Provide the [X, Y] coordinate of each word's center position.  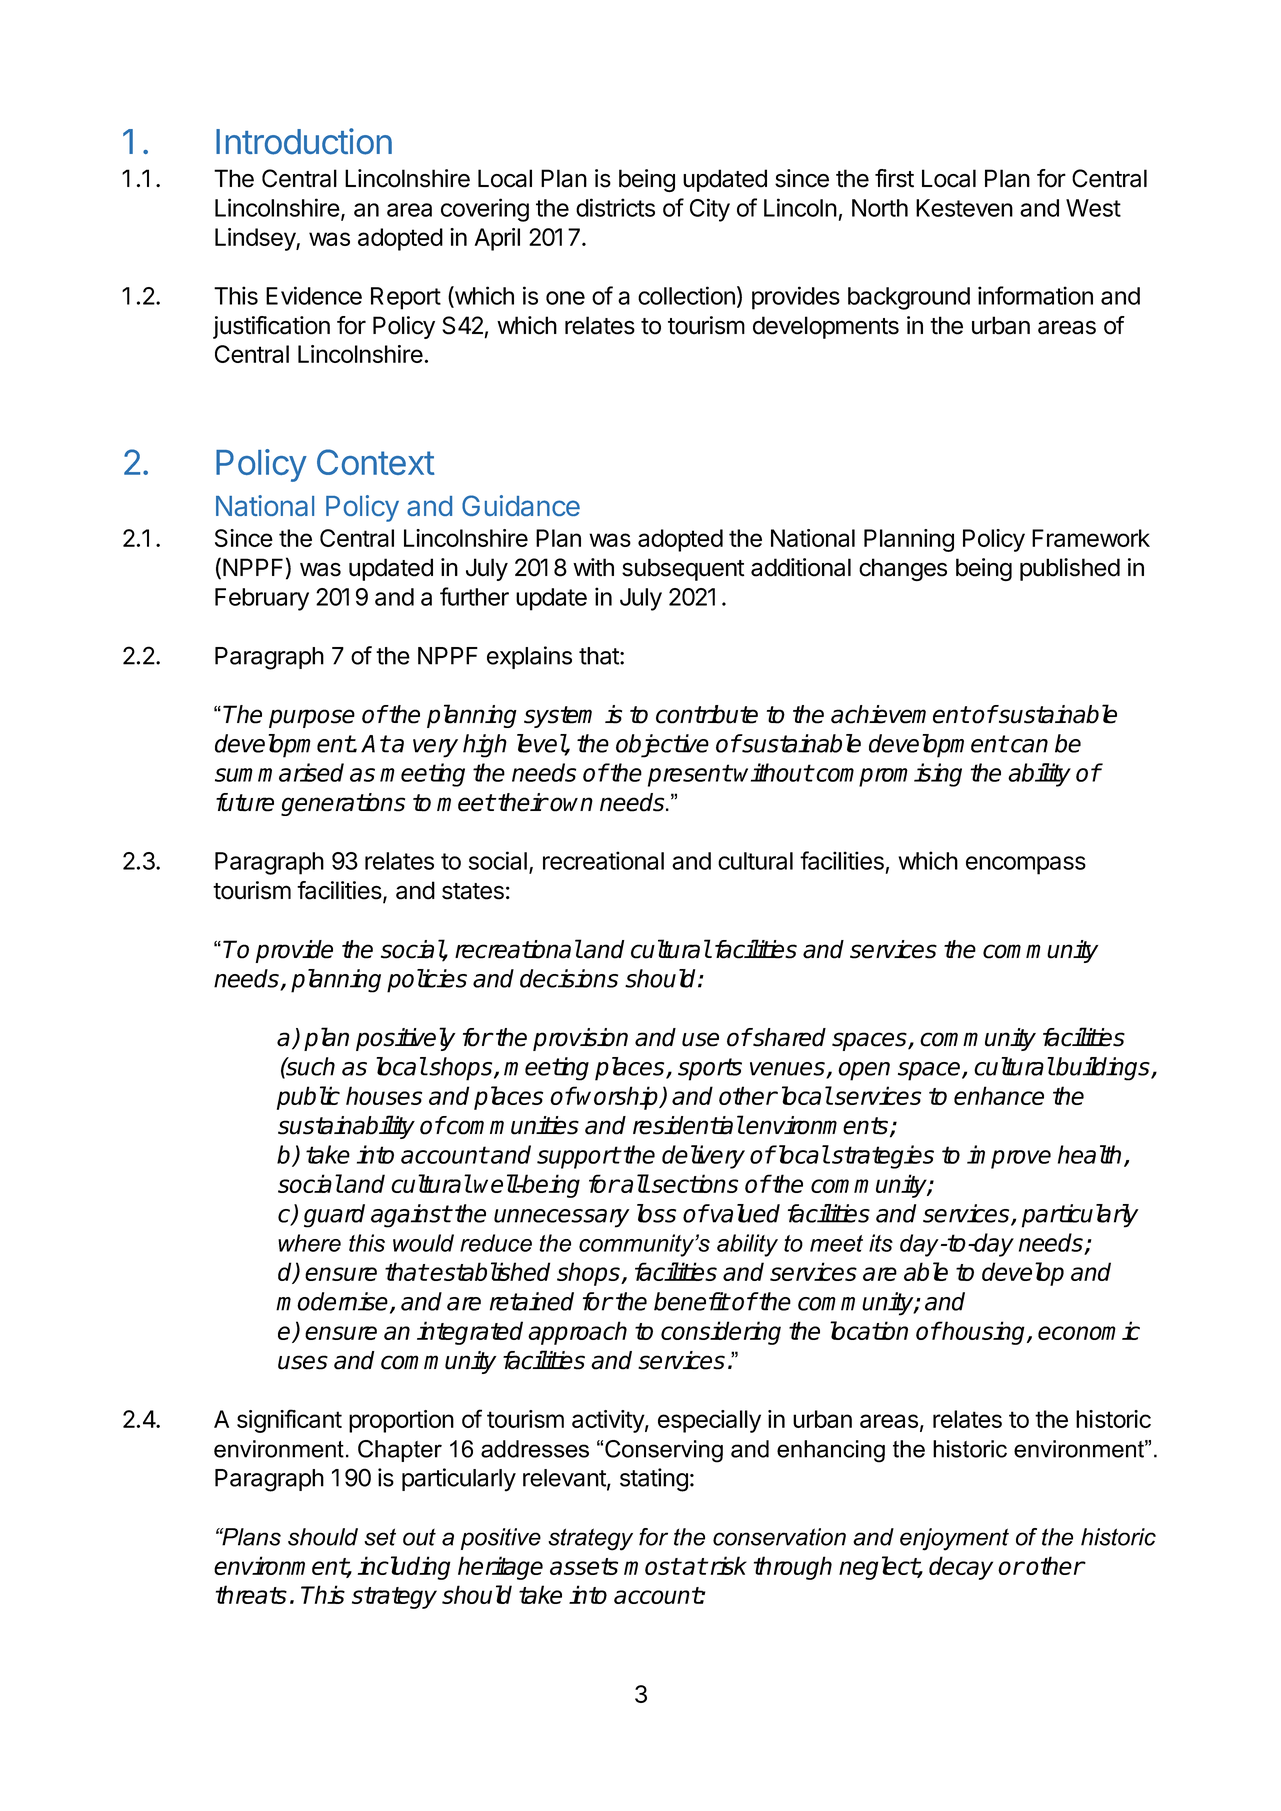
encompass [1026, 865]
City [710, 210]
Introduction [304, 141]
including [404, 1568]
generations [343, 804]
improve [1009, 1157]
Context [376, 462]
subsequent [683, 569]
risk [729, 1565]
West [1093, 208]
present [690, 775]
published [1070, 569]
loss [656, 1213]
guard [334, 1216]
